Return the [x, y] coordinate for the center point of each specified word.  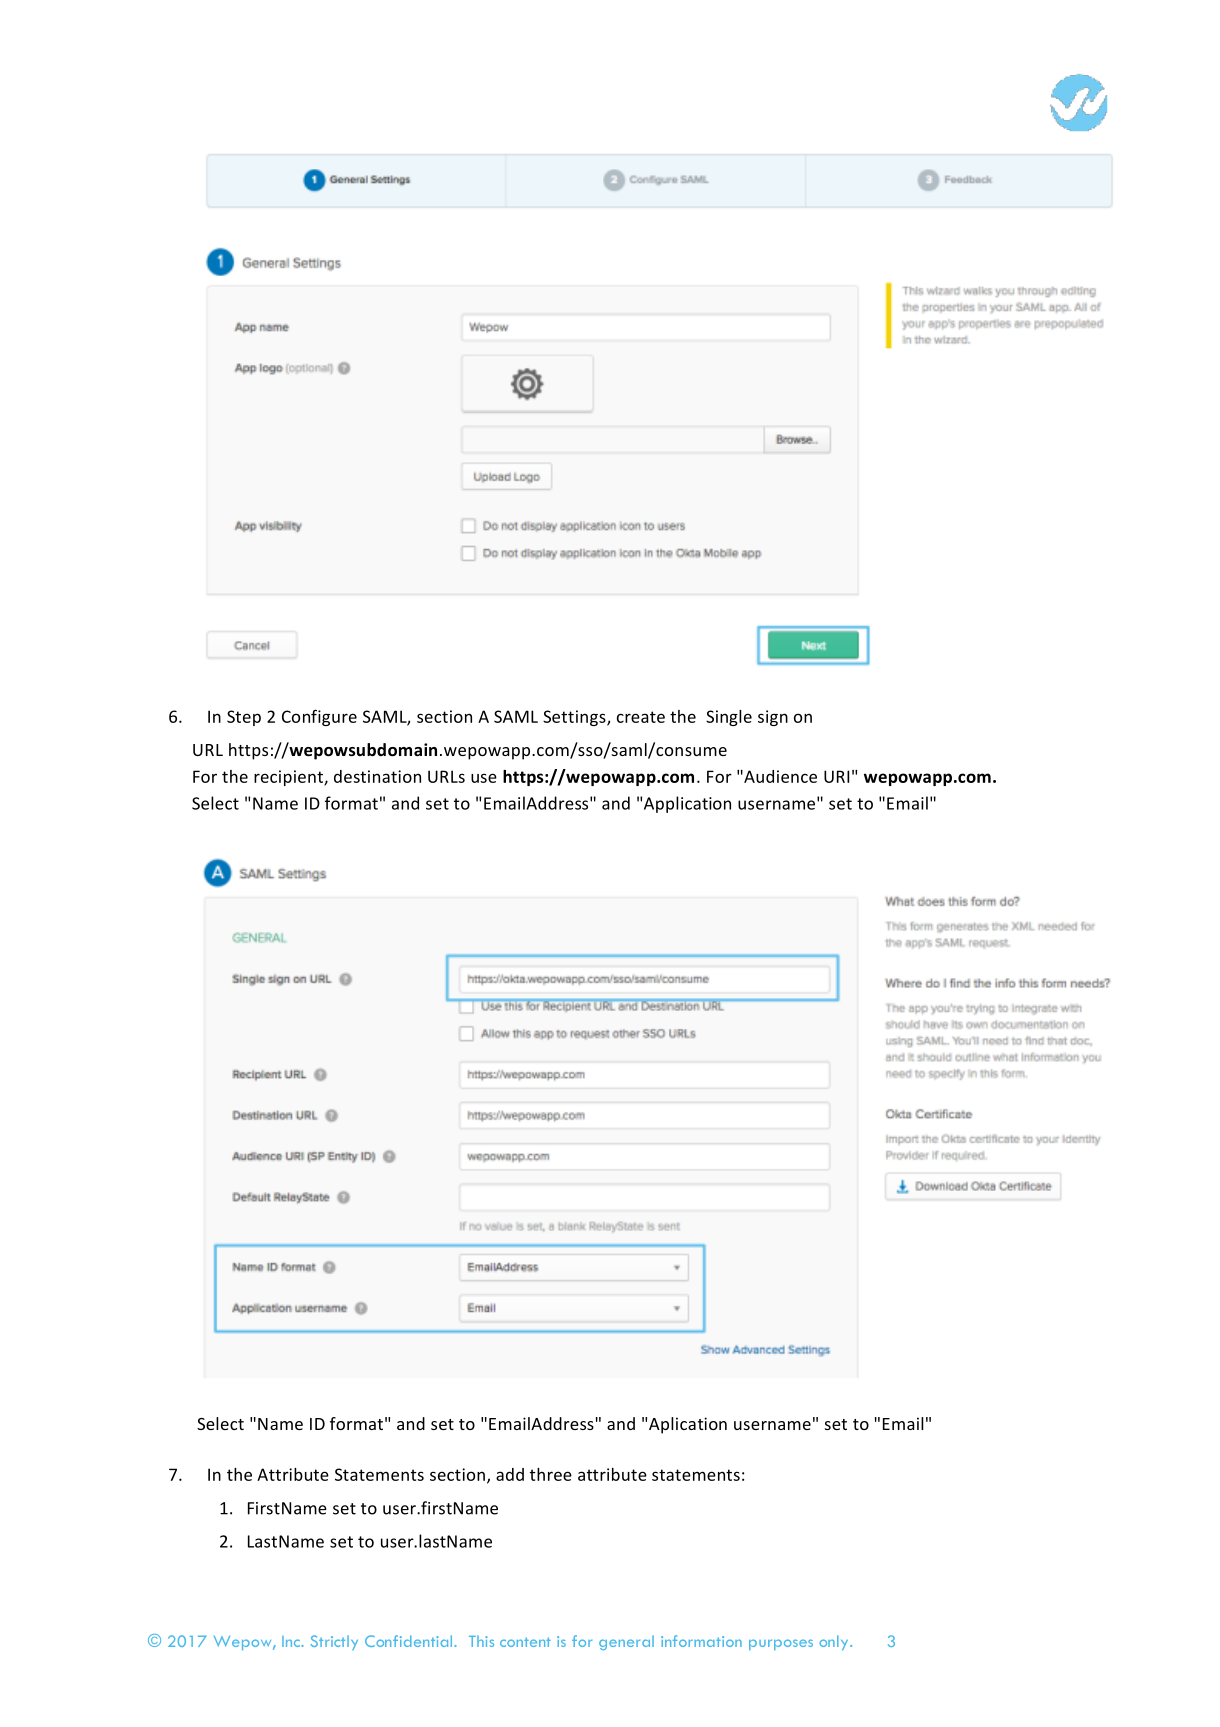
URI [836, 776]
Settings [575, 718]
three [551, 1474]
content [525, 1642]
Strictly [334, 1642]
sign [773, 718]
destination [377, 776]
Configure [319, 717]
